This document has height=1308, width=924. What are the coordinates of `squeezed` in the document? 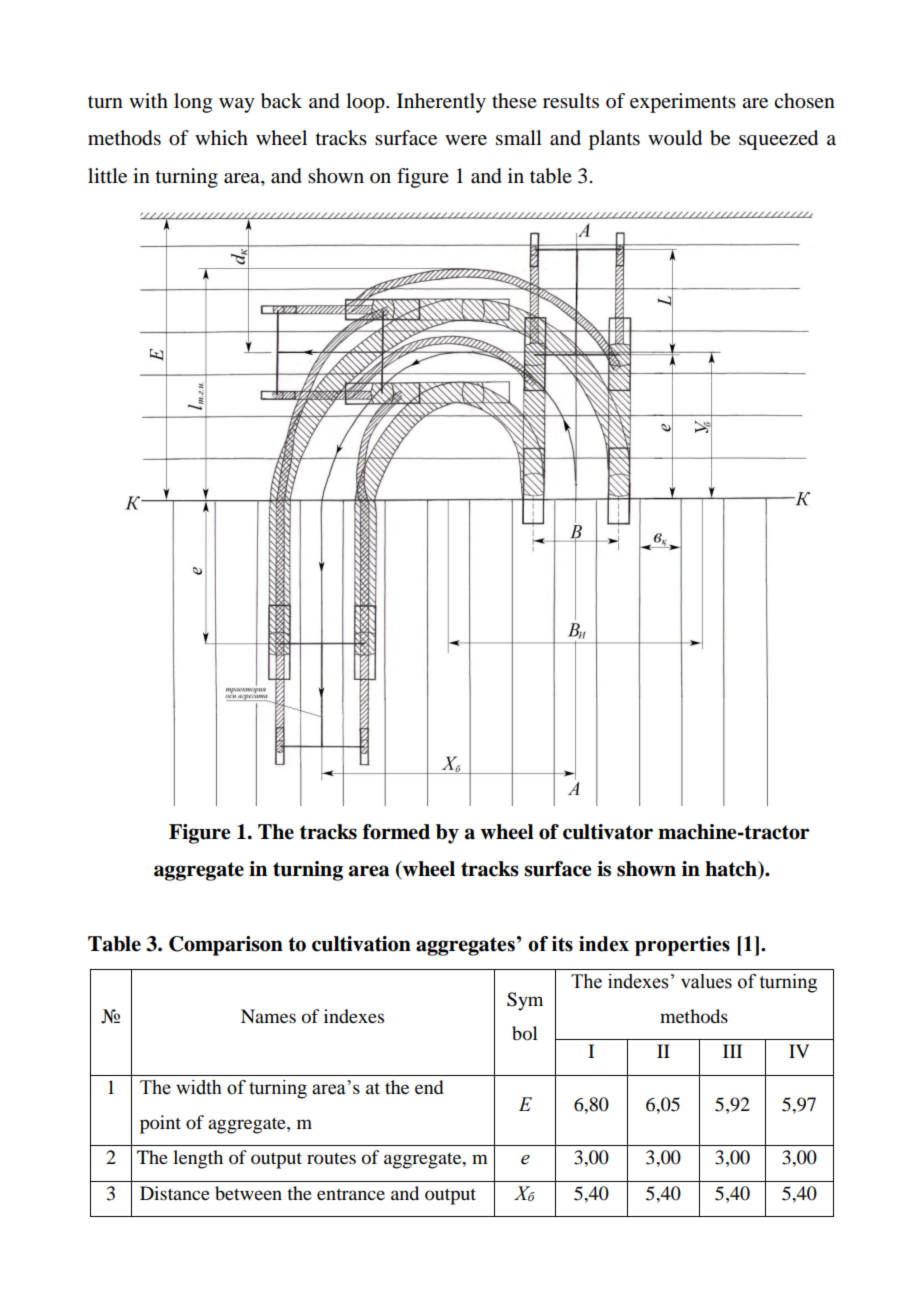 It's located at (778, 140).
